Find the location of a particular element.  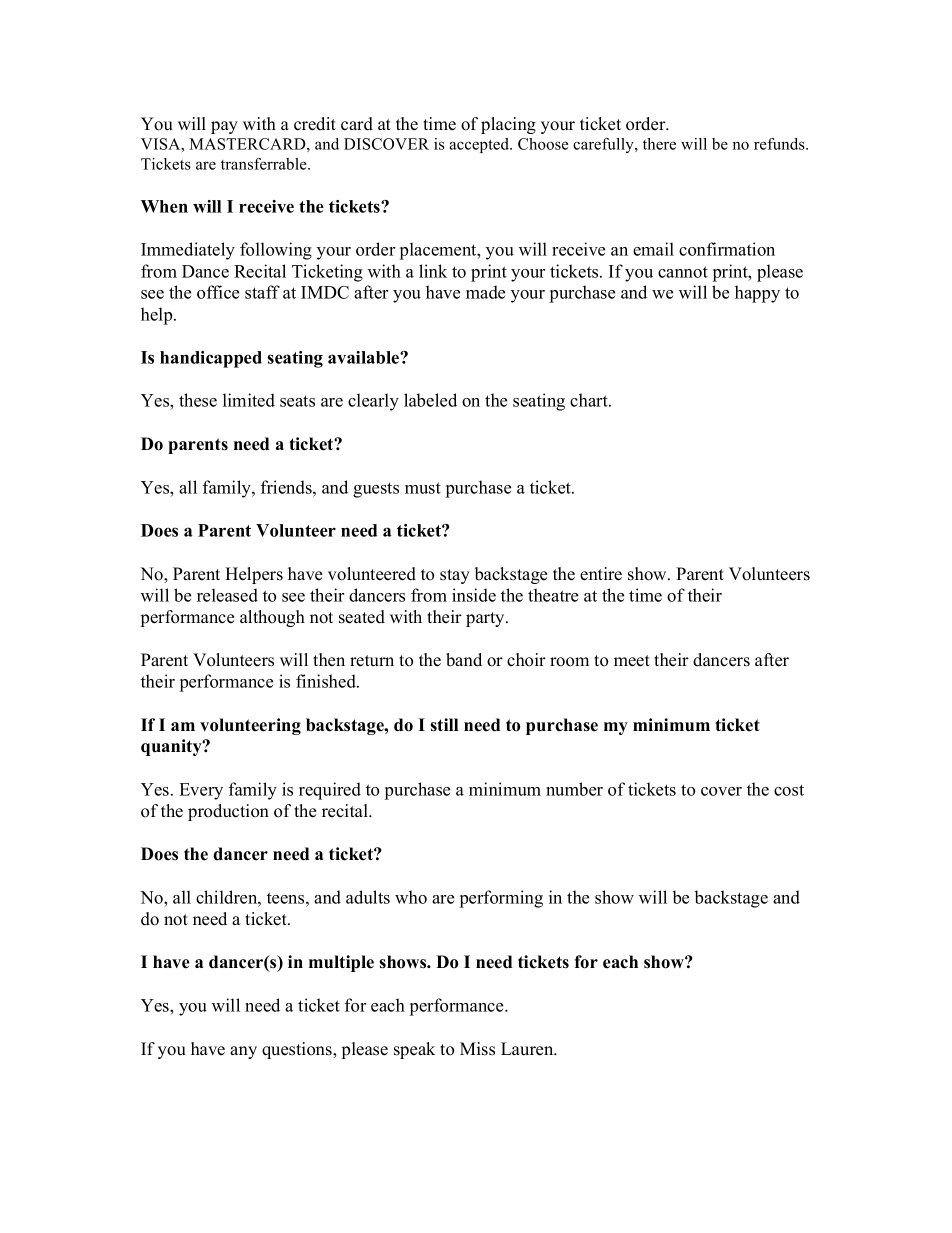

transferrable is located at coordinates (265, 164).
